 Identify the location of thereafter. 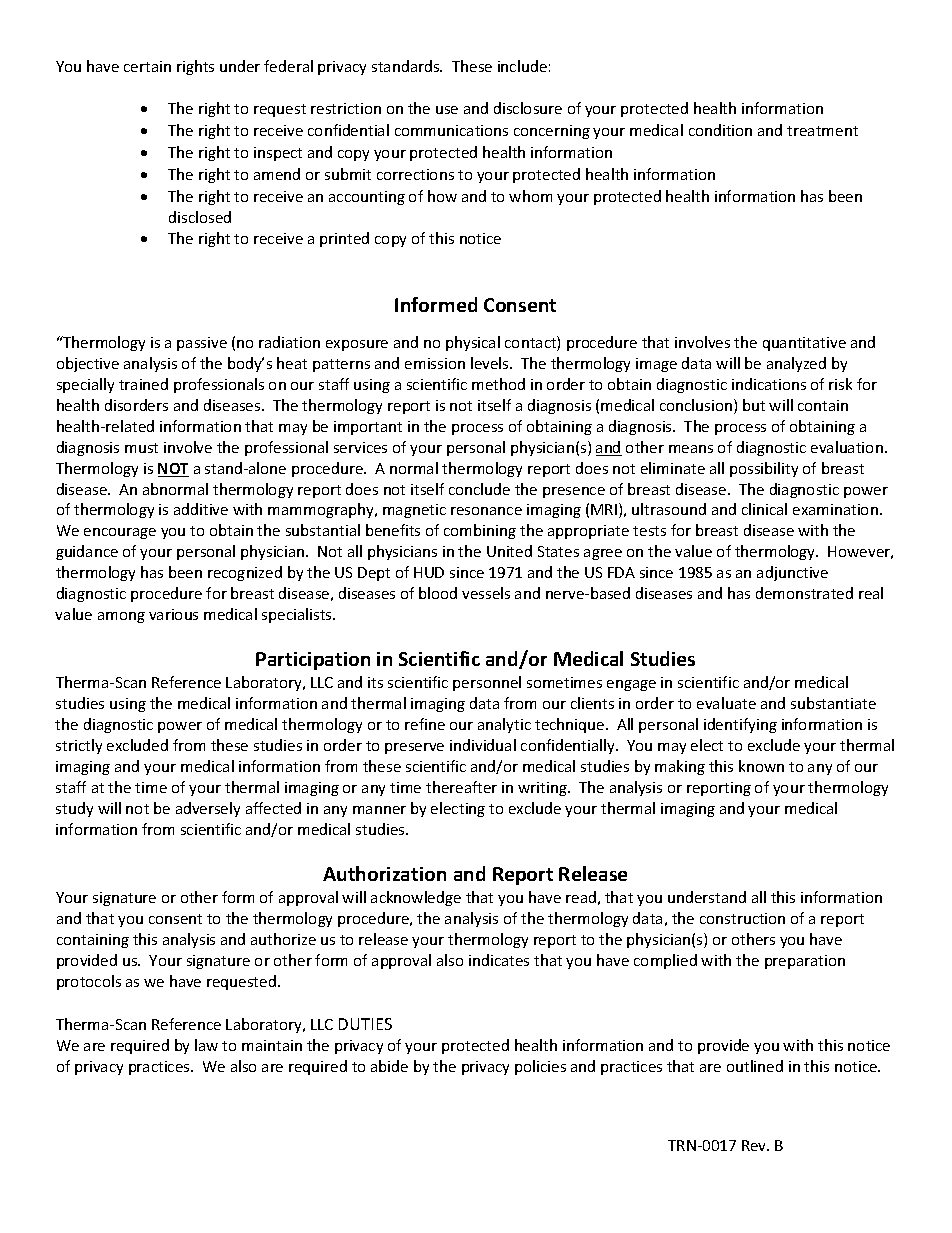
(461, 787).
